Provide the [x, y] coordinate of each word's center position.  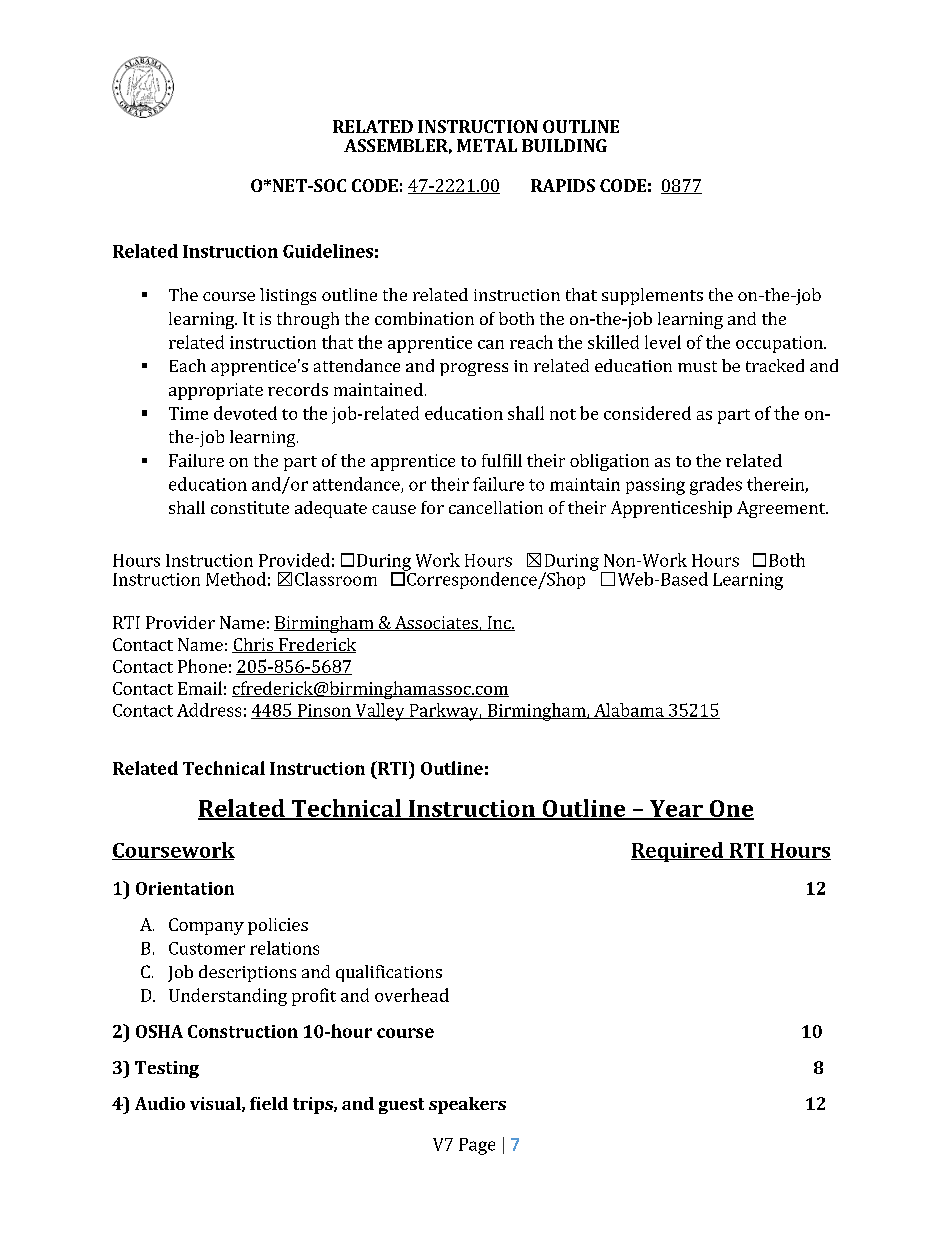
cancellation [496, 507]
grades [716, 486]
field [269, 1103]
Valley [380, 712]
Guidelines [328, 251]
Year [676, 809]
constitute [250, 507]
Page [477, 1146]
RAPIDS [563, 185]
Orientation [185, 888]
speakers [467, 1105]
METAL [487, 145]
